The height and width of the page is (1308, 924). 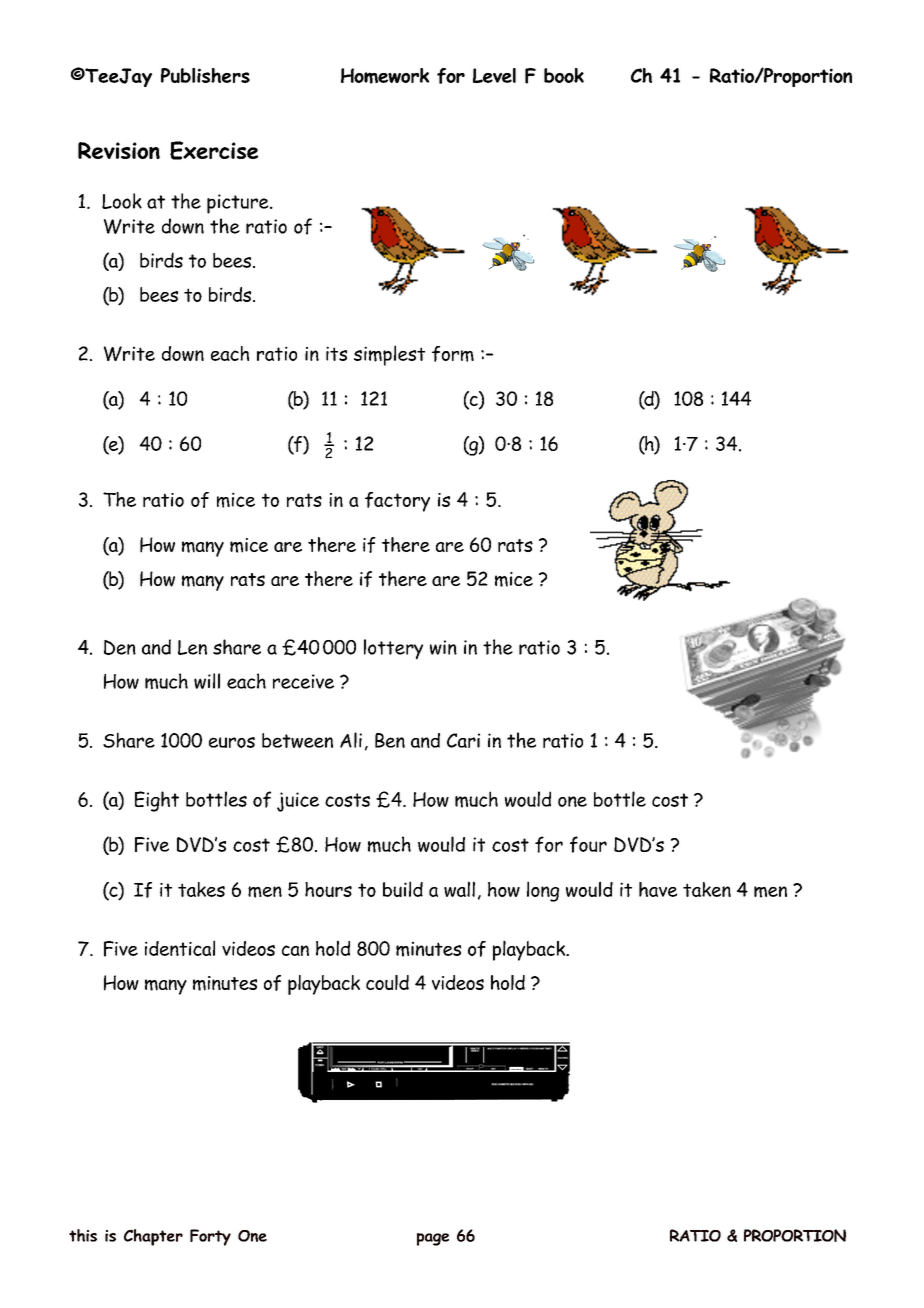 I want to click on win, so click(x=443, y=647).
